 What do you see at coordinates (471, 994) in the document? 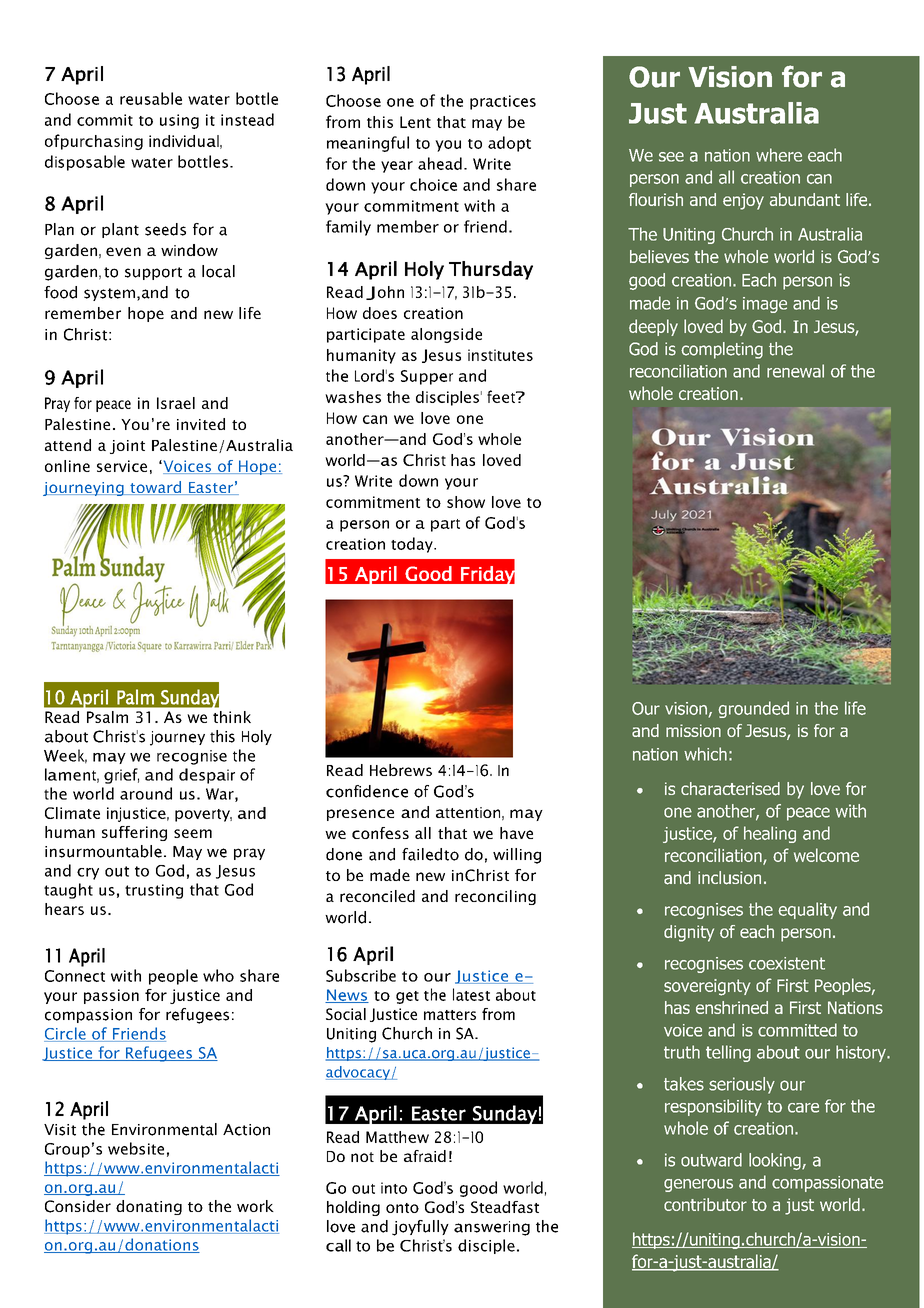
I see `latest` at bounding box center [471, 994].
